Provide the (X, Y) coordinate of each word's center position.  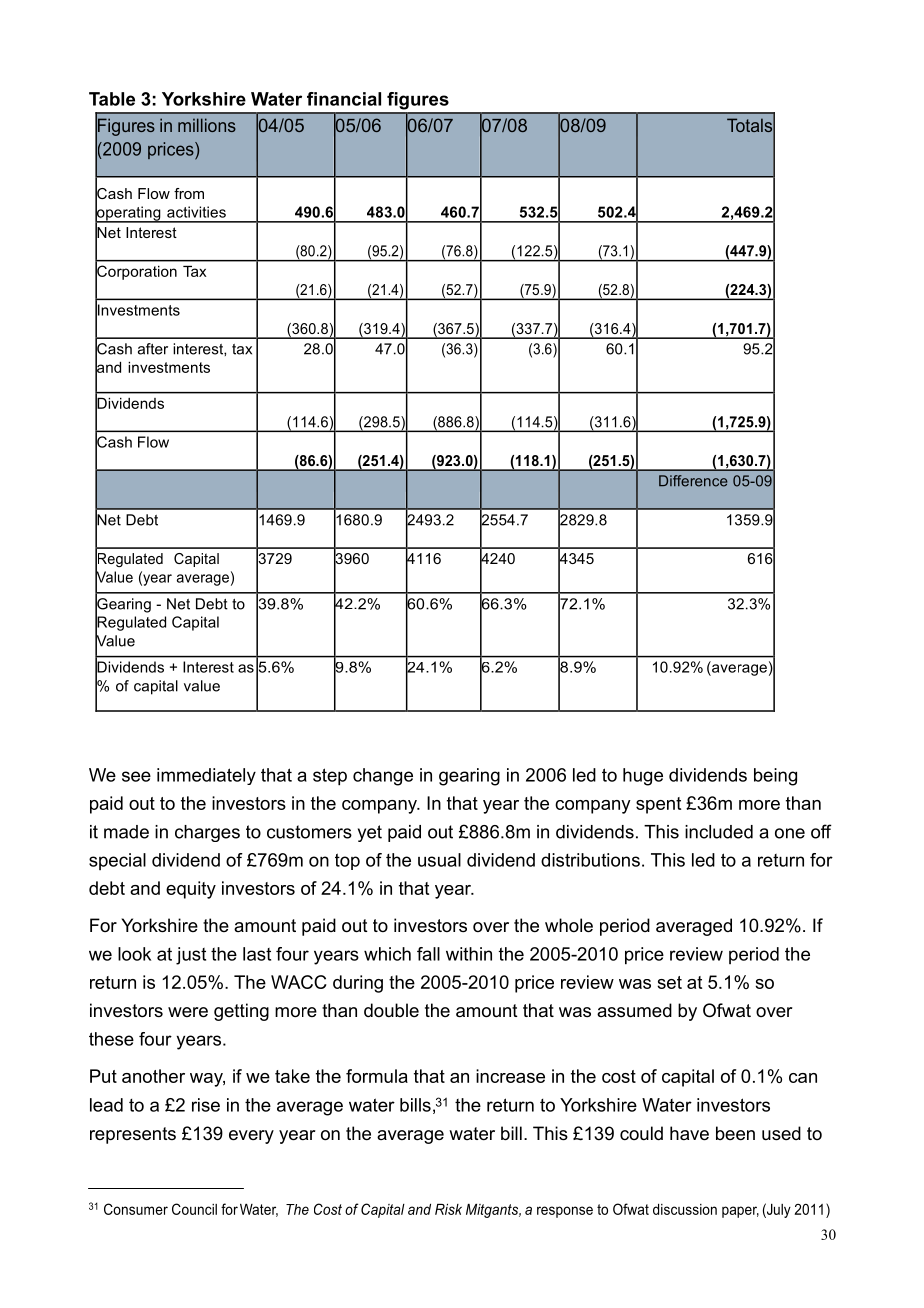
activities (196, 212)
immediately (206, 776)
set (669, 982)
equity (191, 890)
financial (344, 99)
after (153, 349)
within (469, 954)
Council (194, 1209)
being (775, 777)
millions (207, 125)
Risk (448, 1209)
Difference (693, 481)
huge (643, 777)
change (383, 777)
